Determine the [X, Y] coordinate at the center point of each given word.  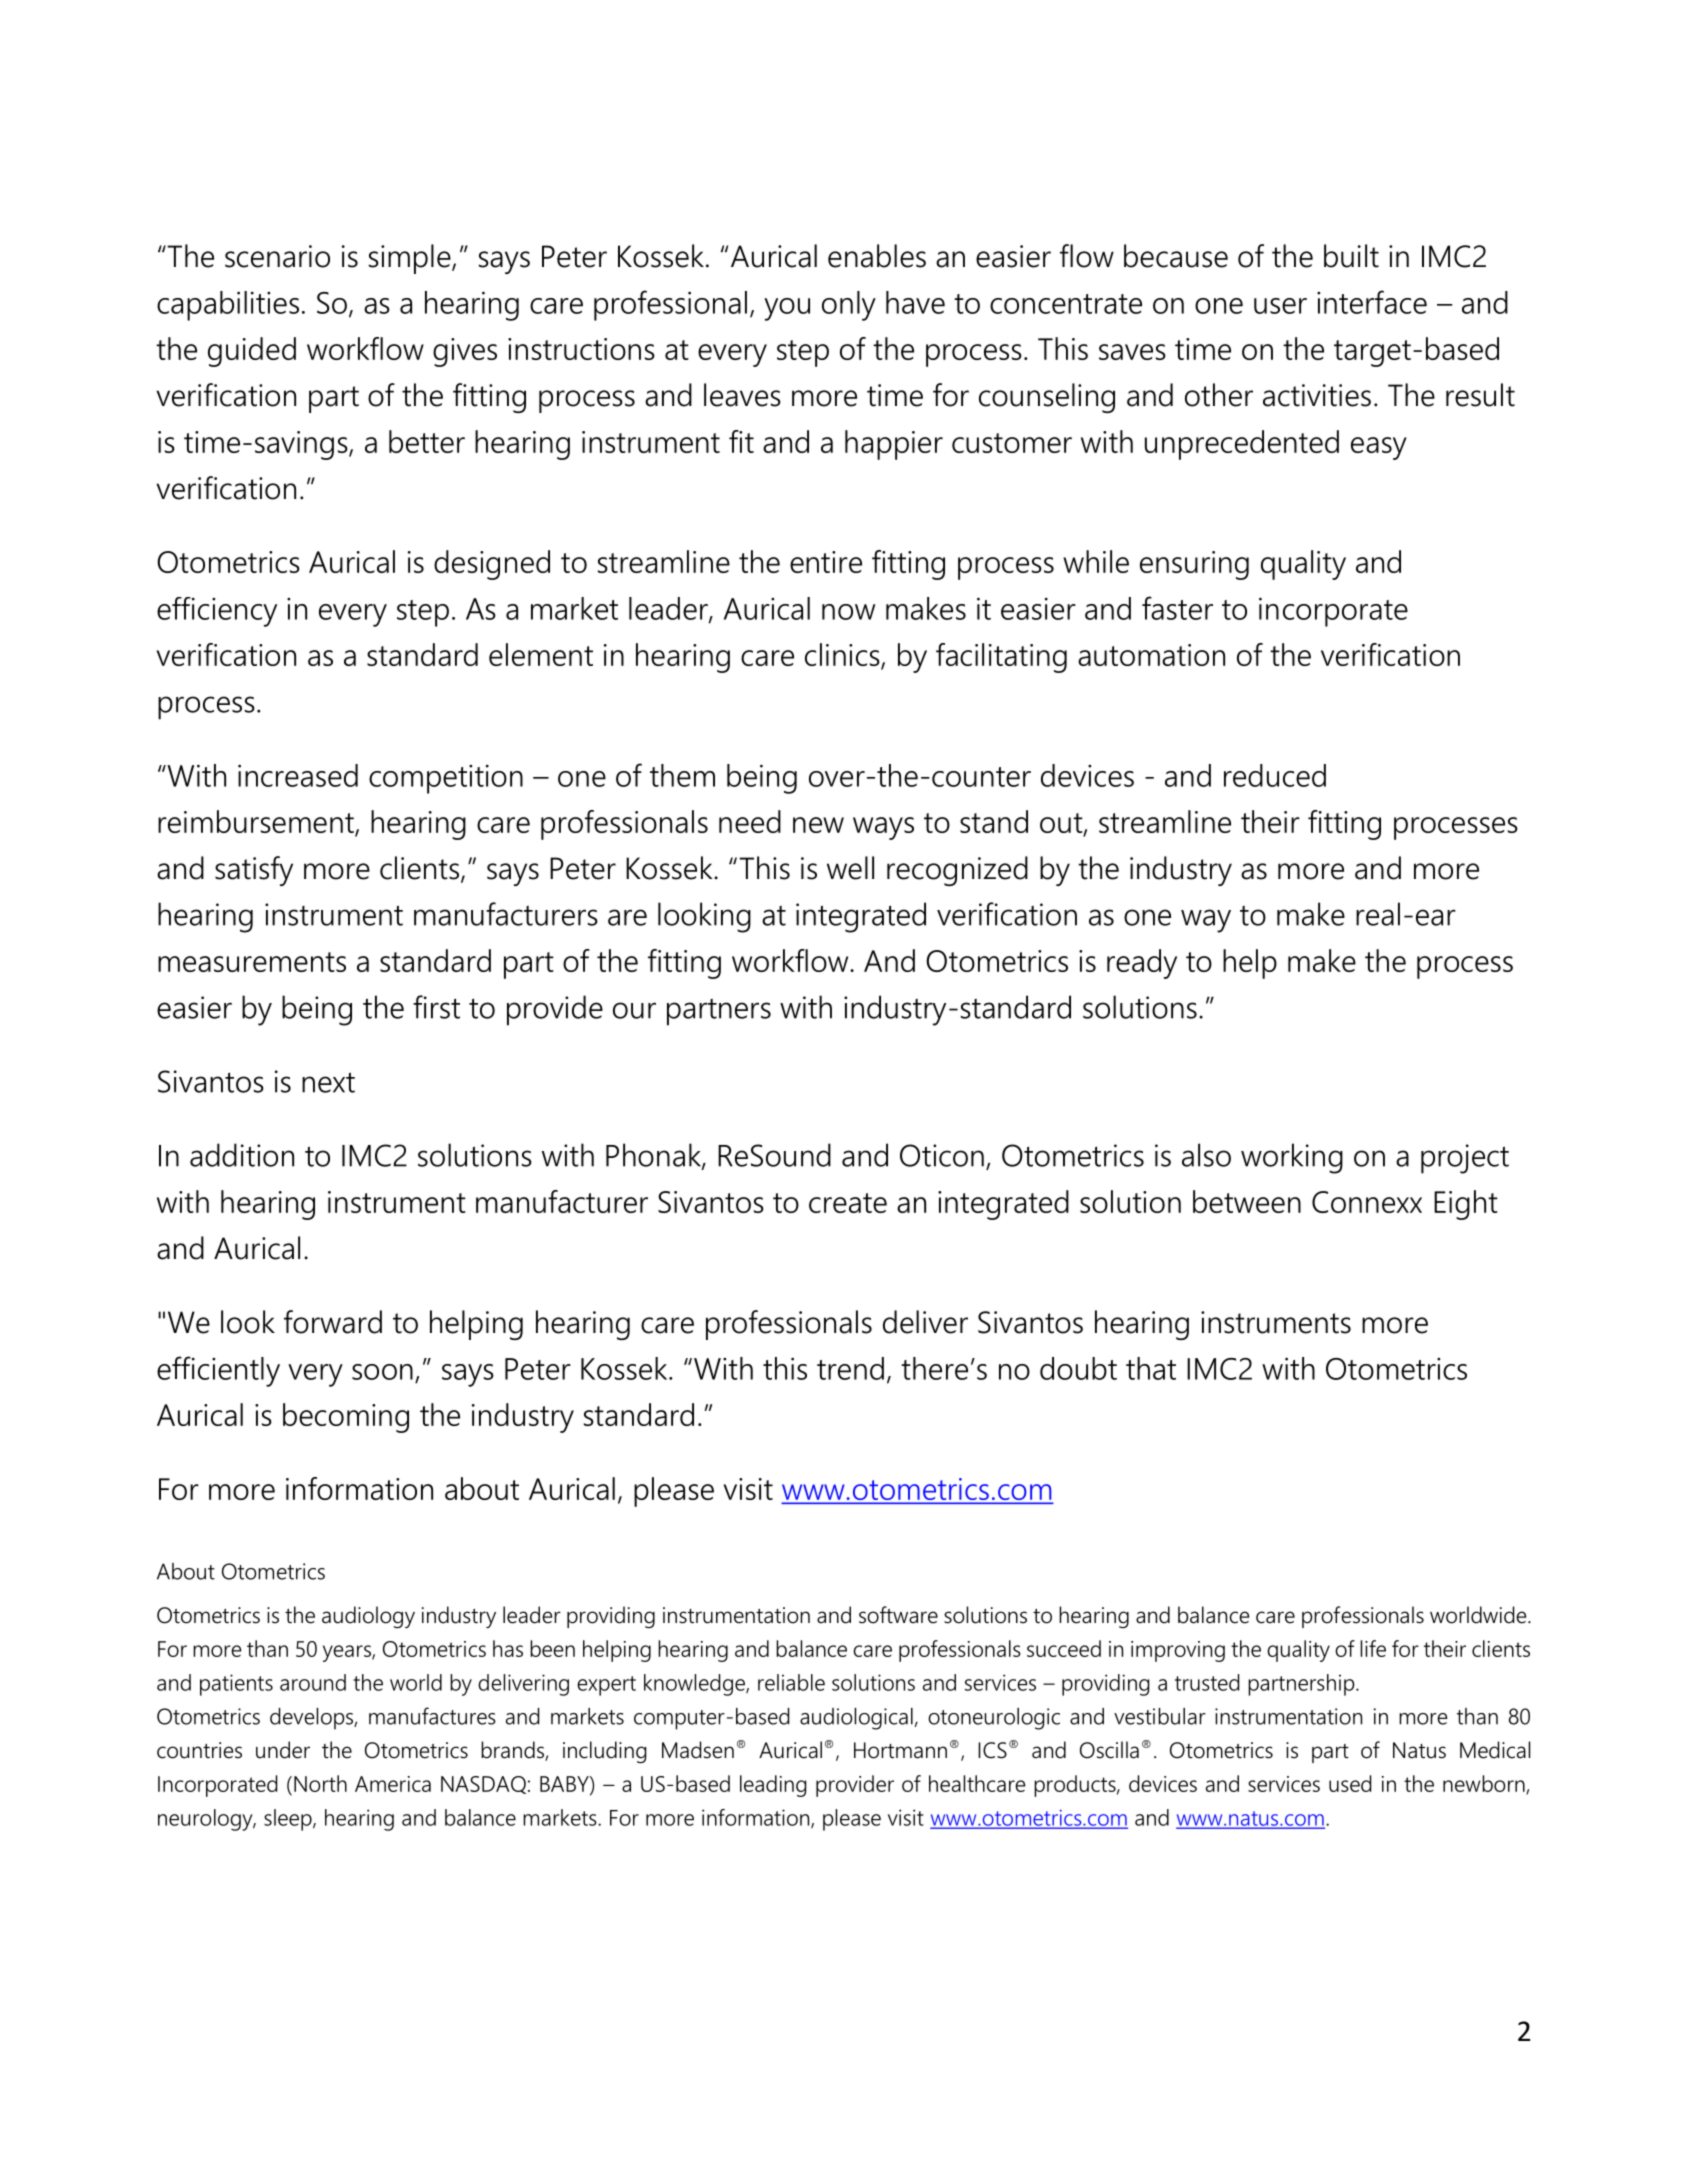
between [1247, 1201]
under [283, 1750]
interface [1372, 302]
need [750, 821]
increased [298, 775]
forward [333, 1322]
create [848, 1203]
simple [411, 259]
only [849, 306]
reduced [1275, 775]
